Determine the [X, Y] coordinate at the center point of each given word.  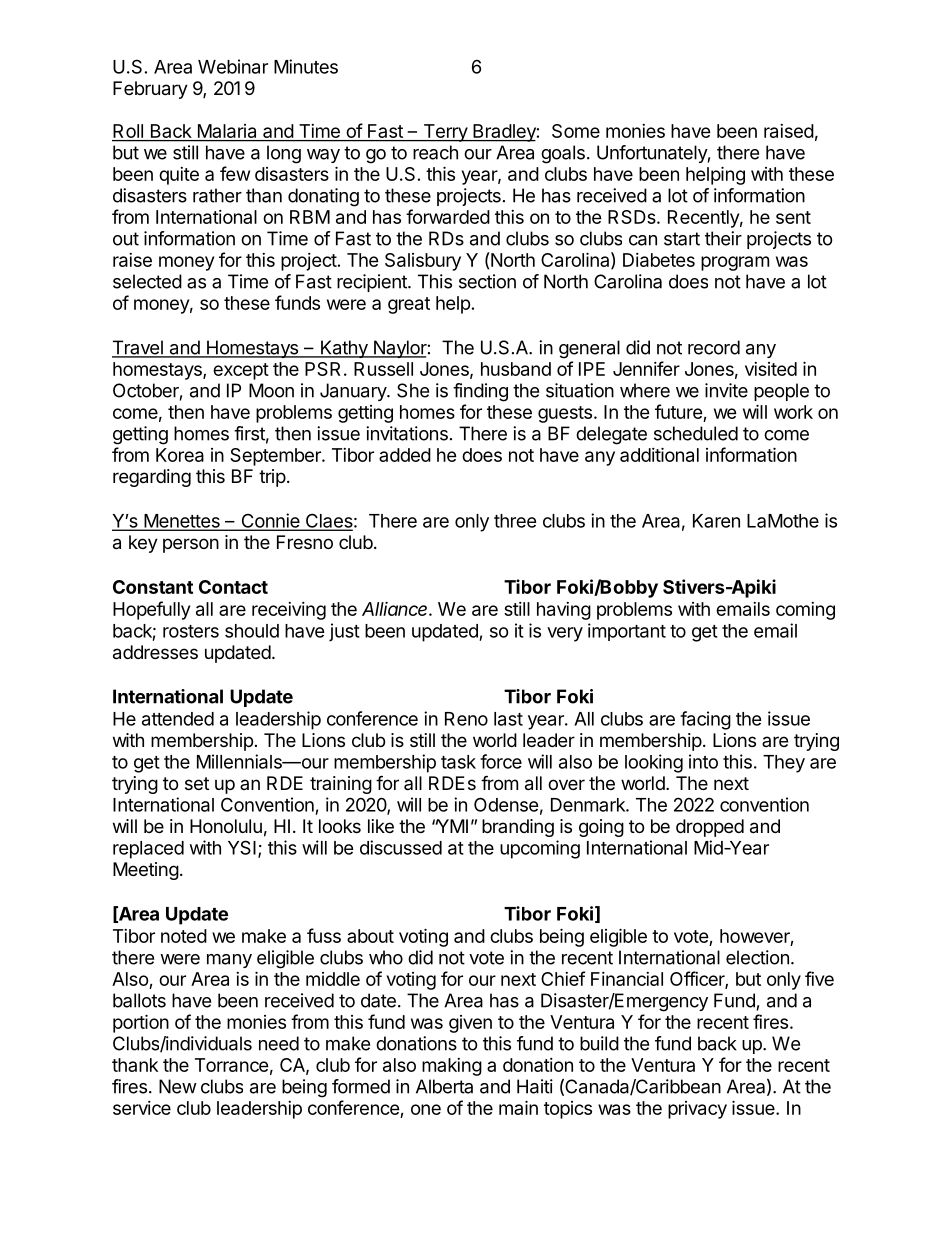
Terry [445, 133]
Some [576, 131]
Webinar [233, 66]
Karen [716, 521]
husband [516, 369]
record [714, 347]
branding [518, 828]
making [452, 1067]
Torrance [232, 1065]
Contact [233, 587]
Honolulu [226, 826]
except [241, 371]
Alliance [396, 609]
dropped [710, 828]
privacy [697, 1110]
